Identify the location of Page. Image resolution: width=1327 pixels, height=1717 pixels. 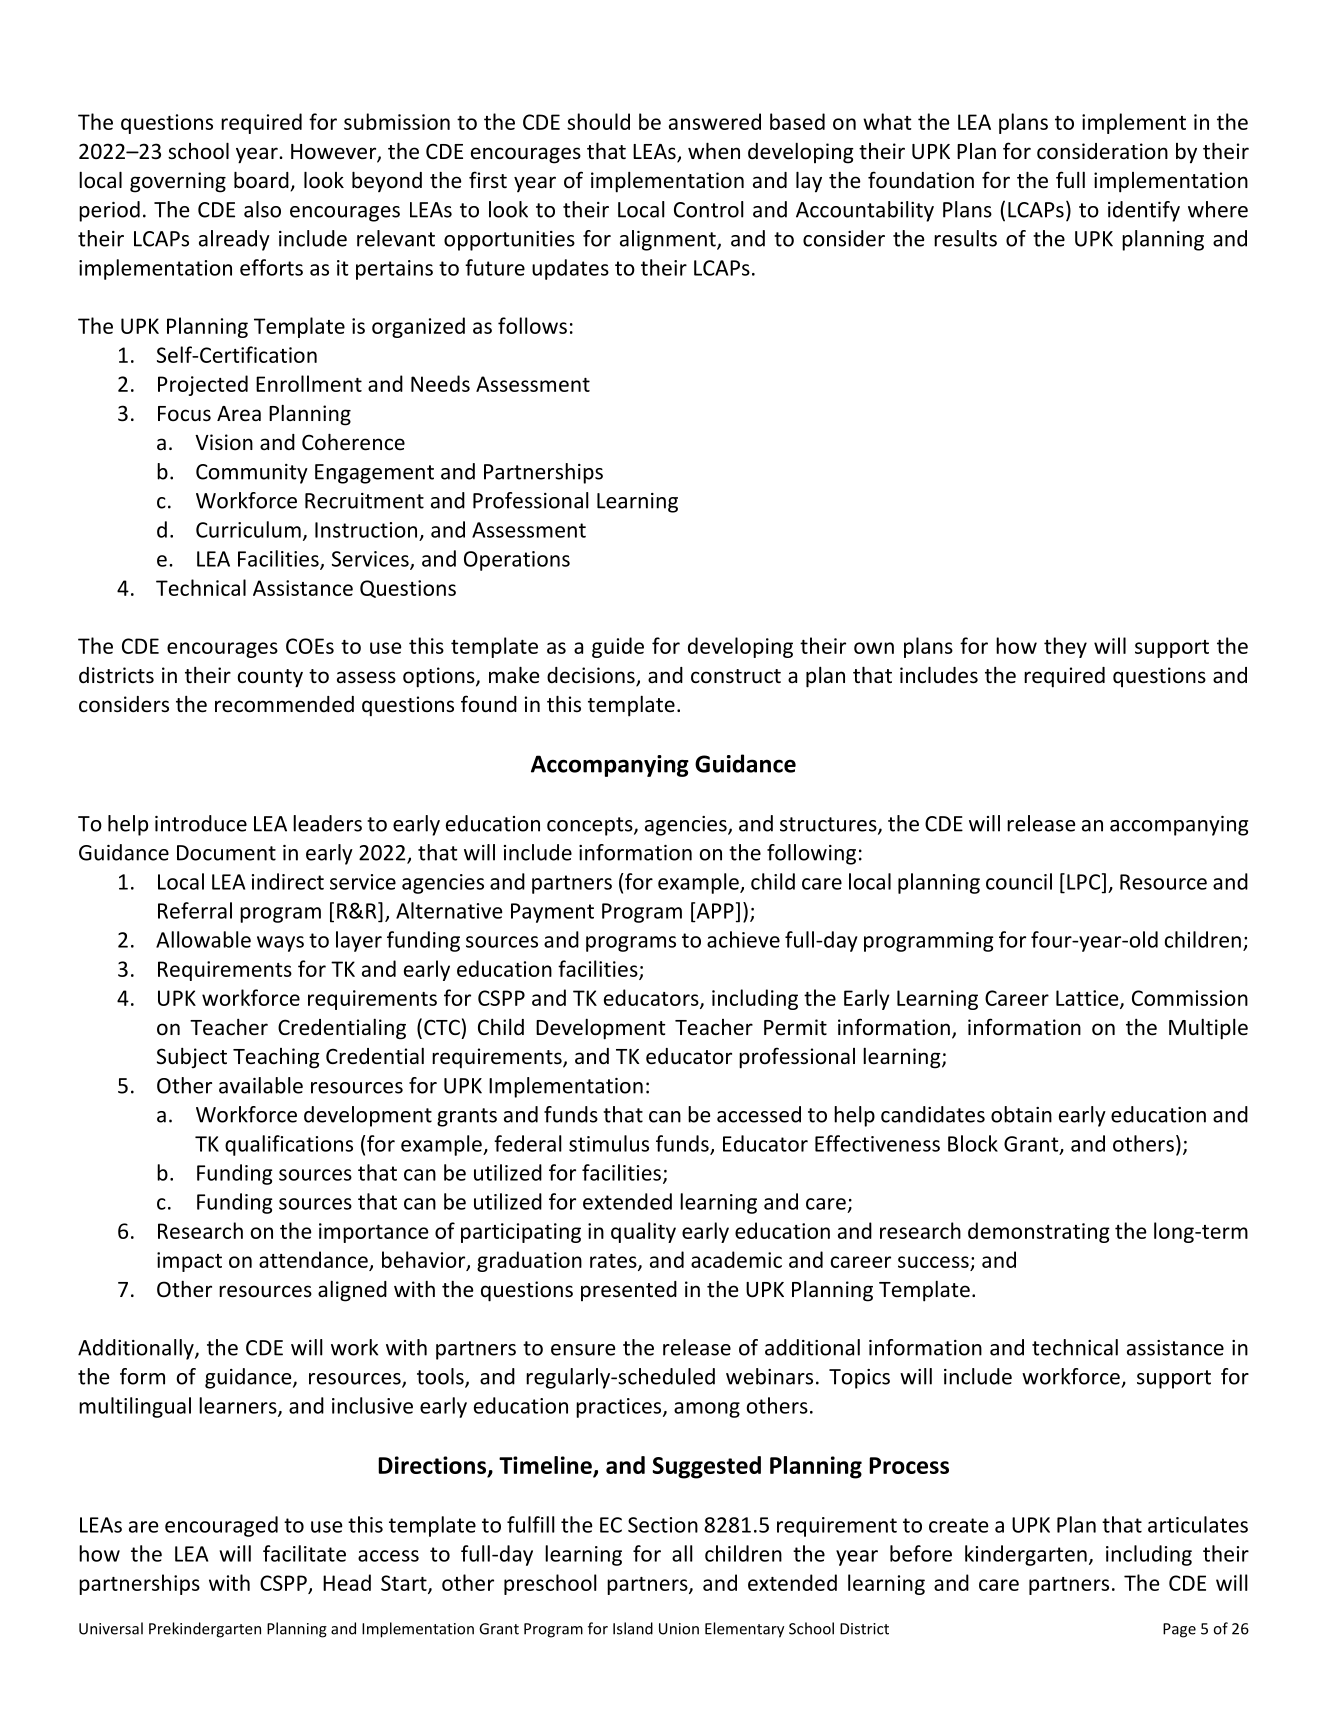
(1179, 1630).
